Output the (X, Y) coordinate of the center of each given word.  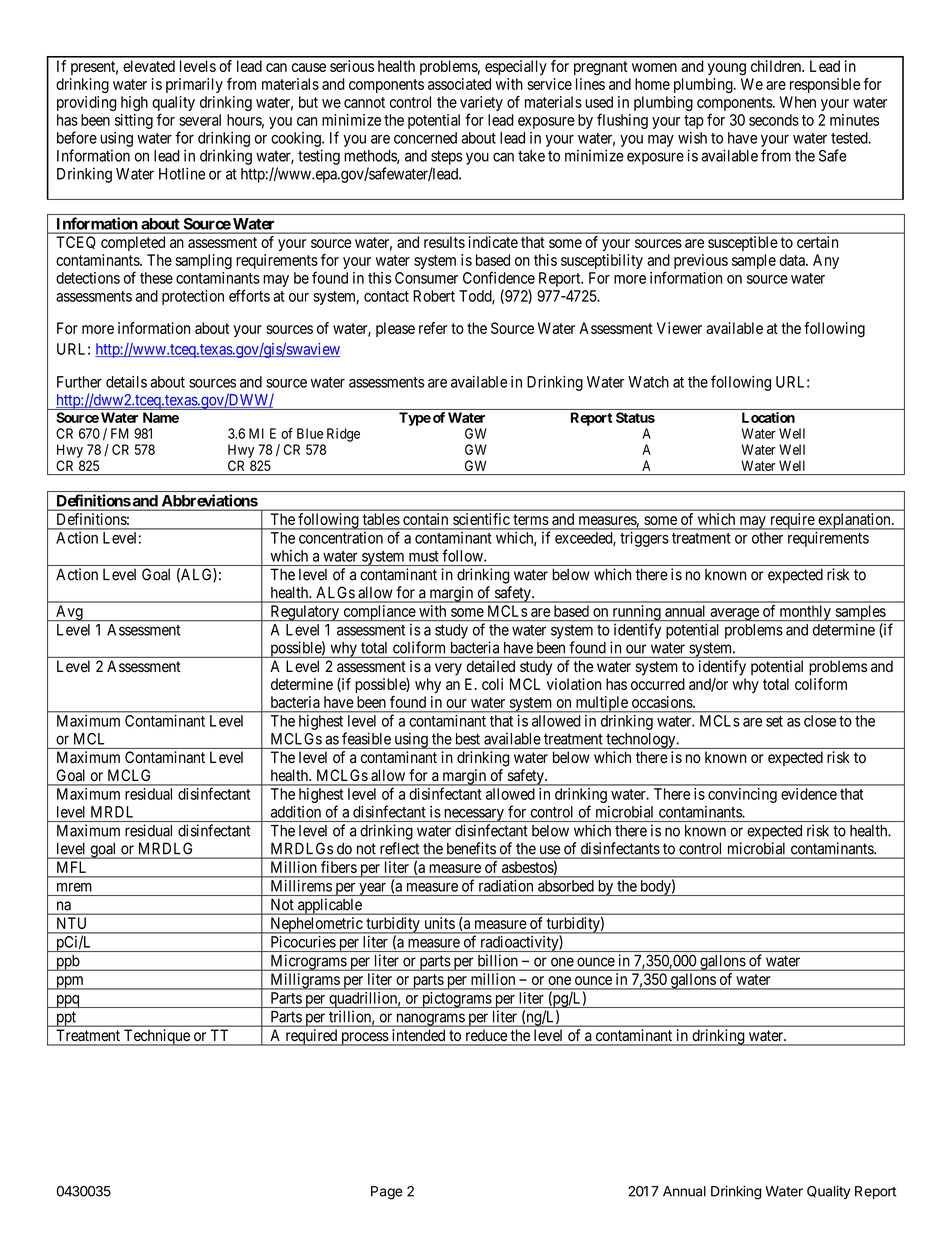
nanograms (430, 1020)
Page (387, 1193)
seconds (774, 120)
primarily (194, 85)
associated (459, 84)
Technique (157, 1037)
